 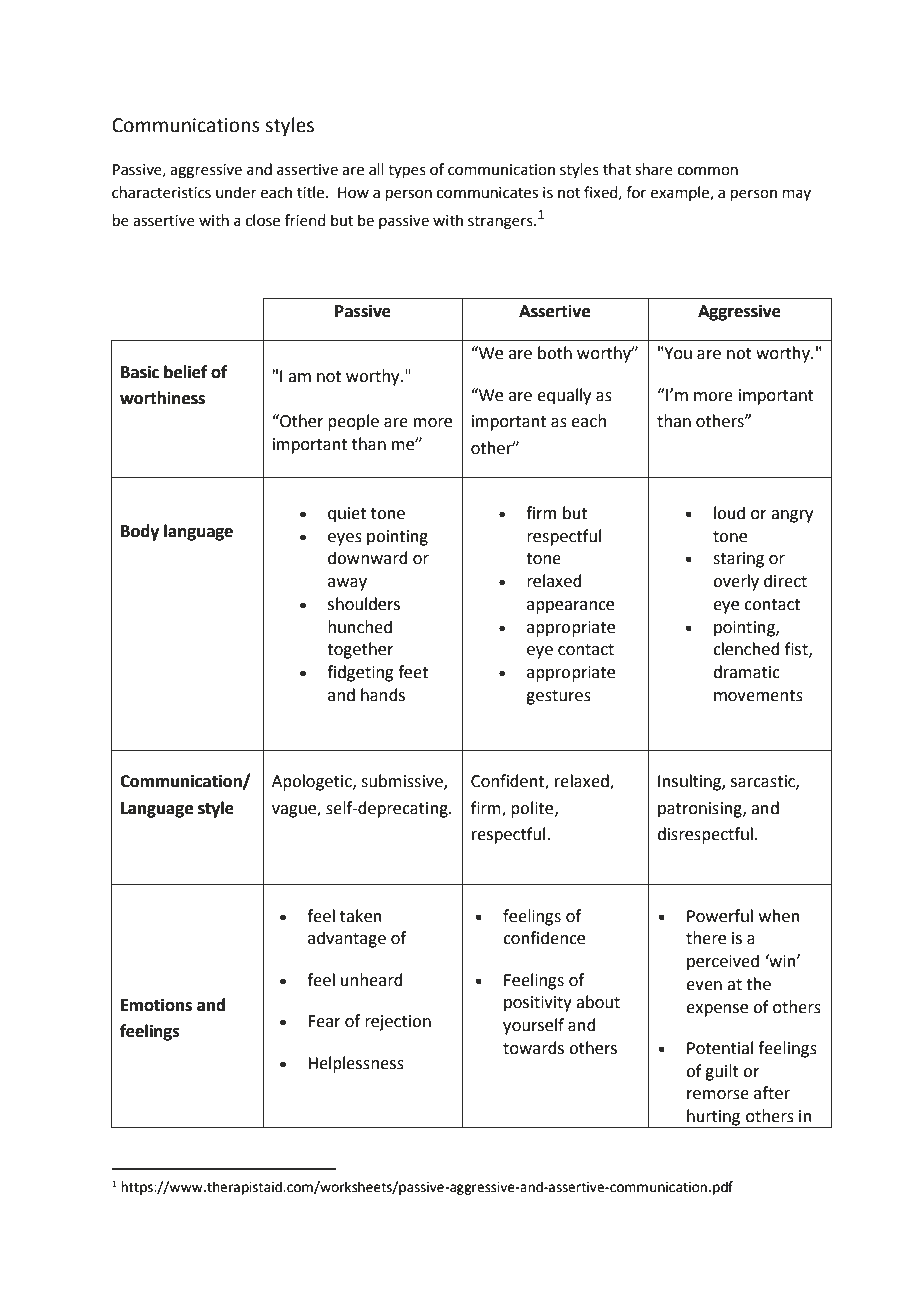 I want to click on common, so click(x=708, y=171).
